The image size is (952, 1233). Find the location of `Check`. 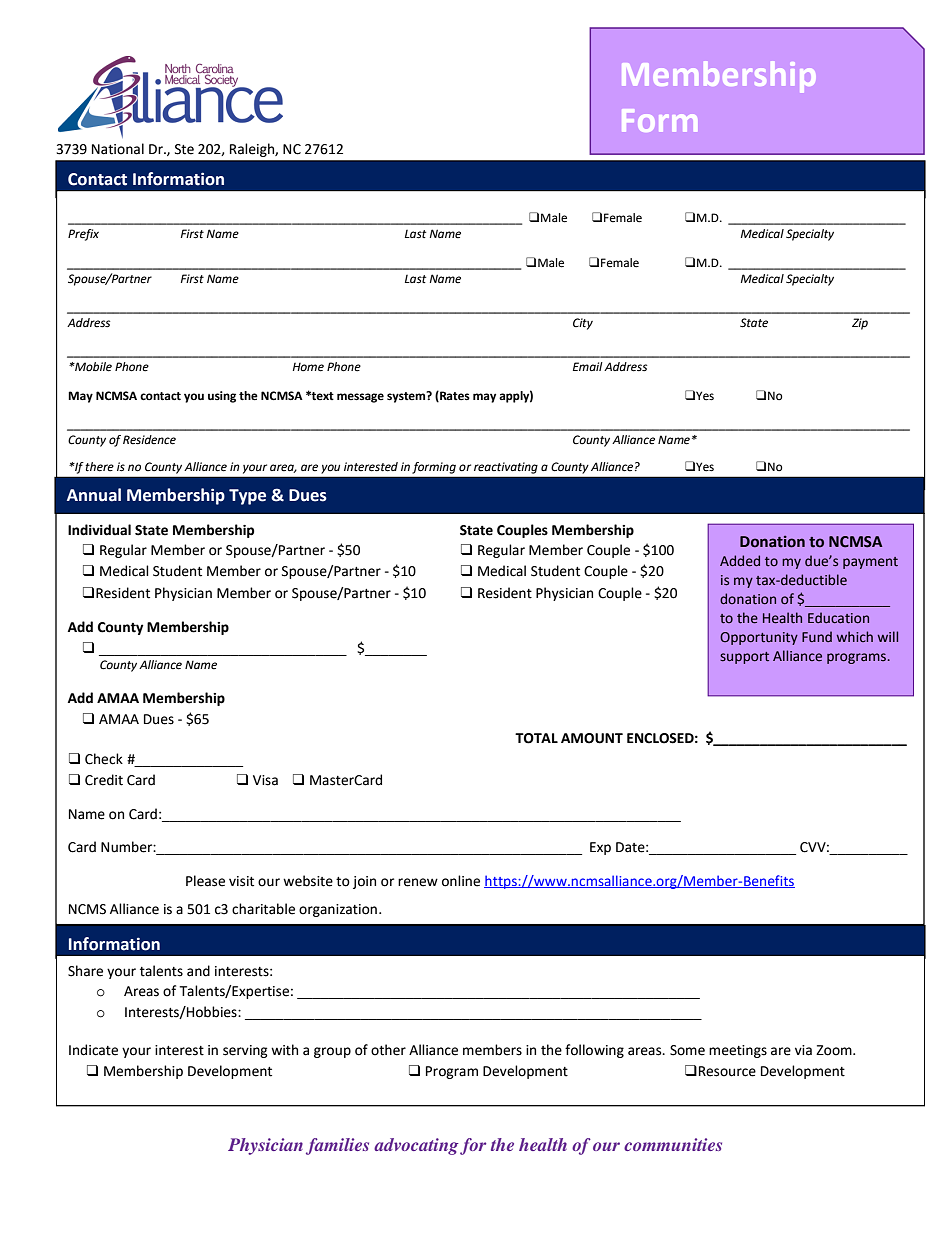

Check is located at coordinates (104, 759).
